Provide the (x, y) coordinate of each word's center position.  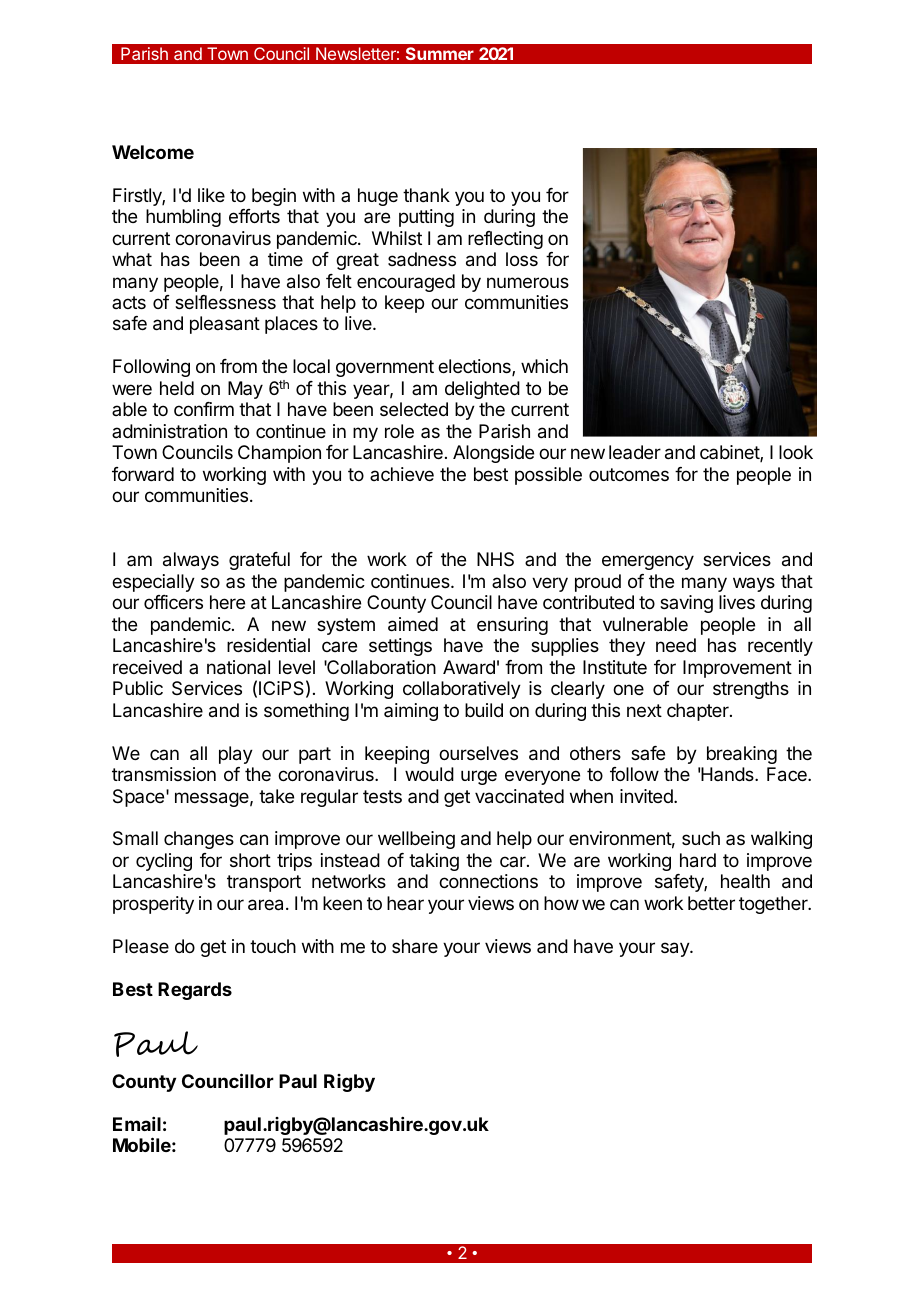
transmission (164, 774)
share (415, 946)
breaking (742, 755)
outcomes (629, 474)
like (211, 195)
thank (426, 195)
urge (479, 777)
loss (522, 259)
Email (137, 1124)
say (676, 949)
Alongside (493, 454)
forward (143, 474)
